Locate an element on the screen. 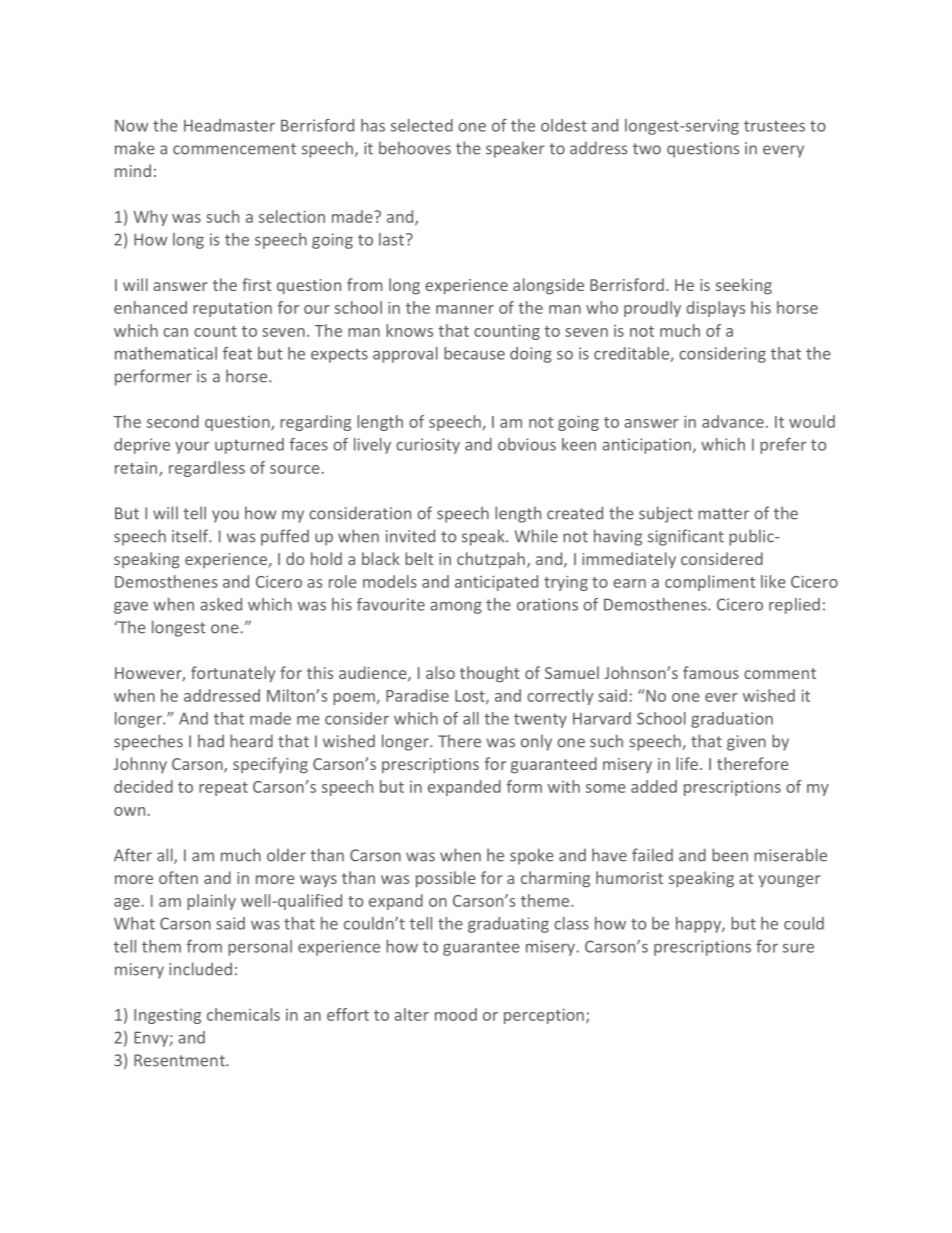  chemicals is located at coordinates (243, 1014).
